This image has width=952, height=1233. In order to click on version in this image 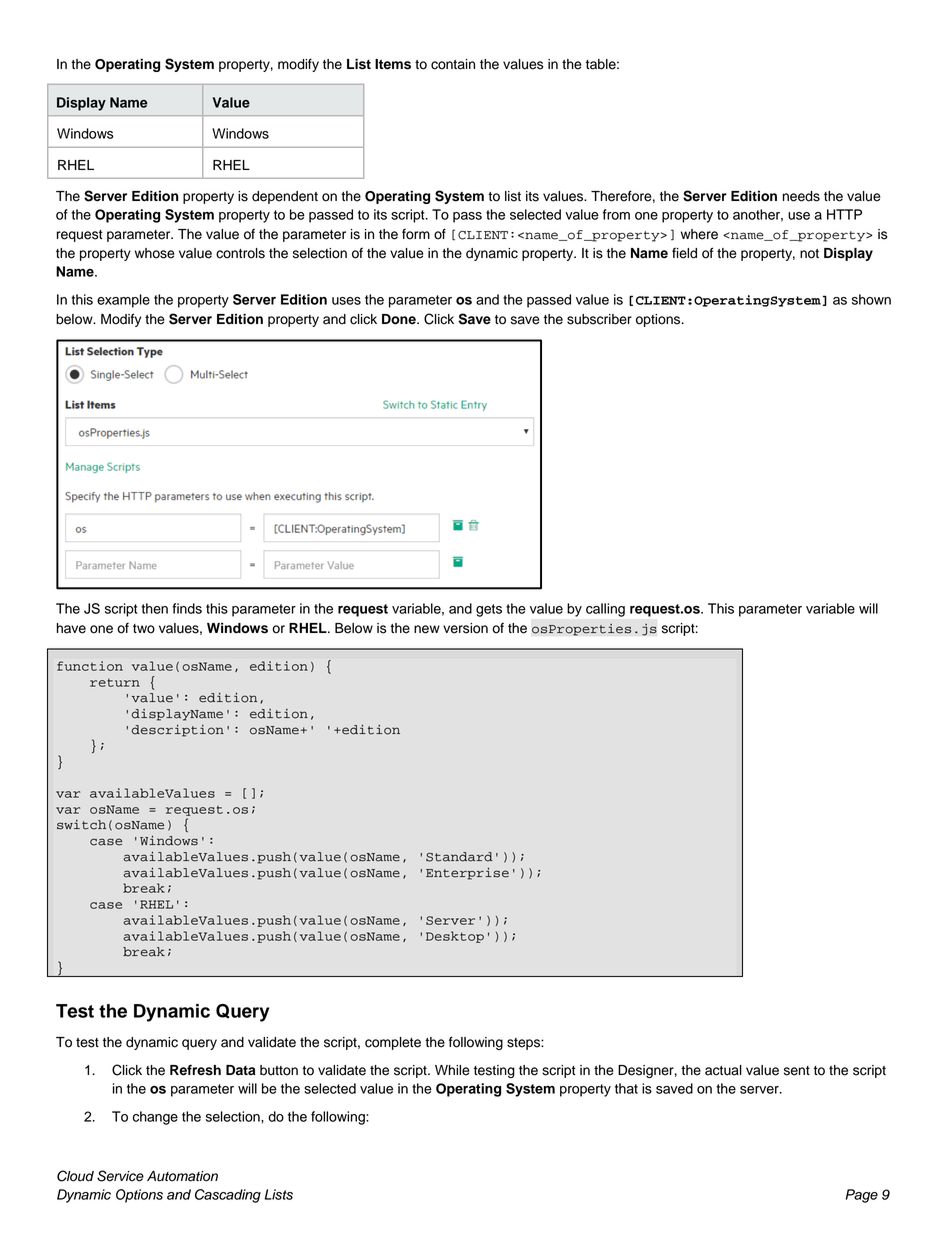, I will do `click(465, 628)`.
